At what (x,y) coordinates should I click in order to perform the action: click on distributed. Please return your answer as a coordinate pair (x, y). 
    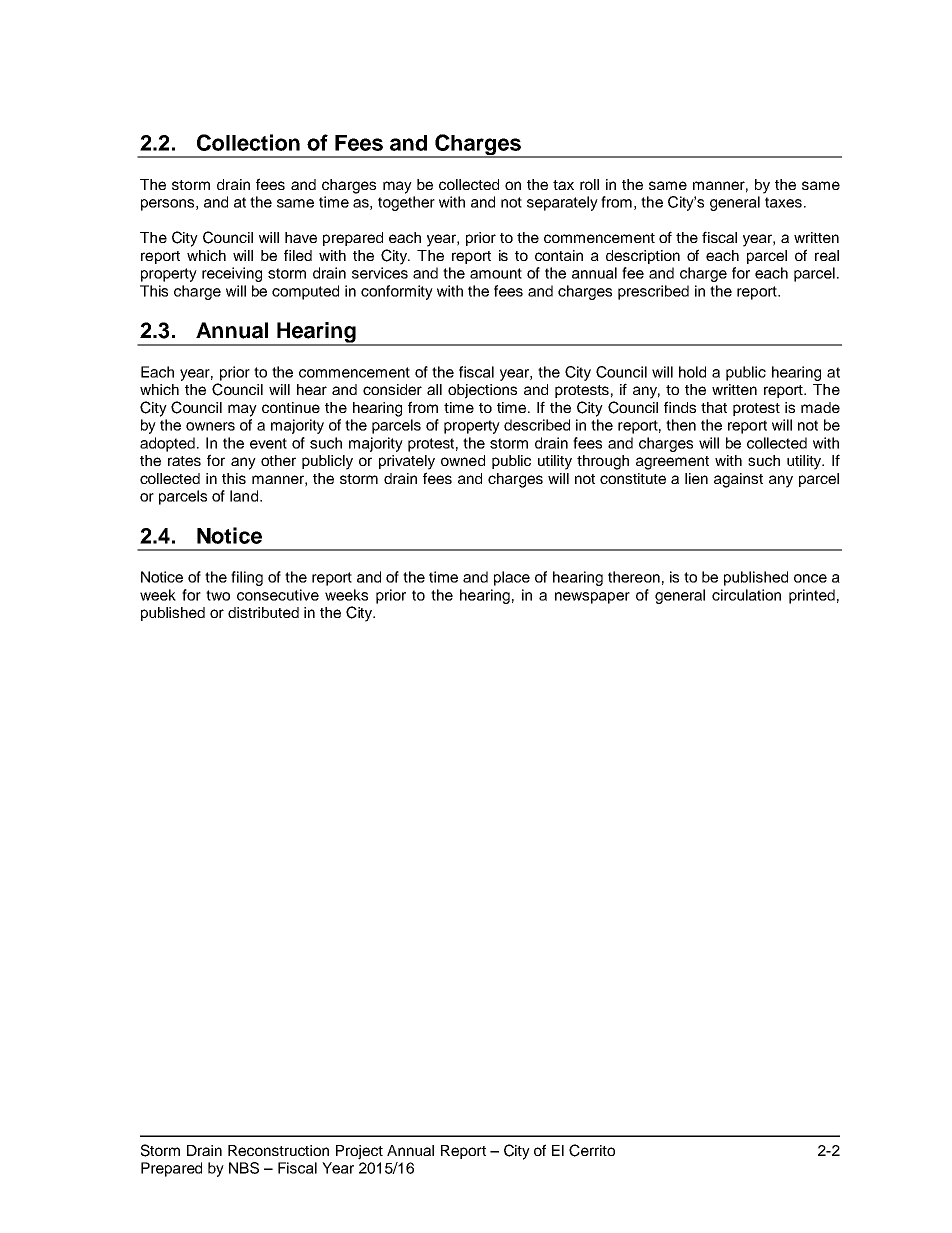
    Looking at the image, I should click on (263, 612).
